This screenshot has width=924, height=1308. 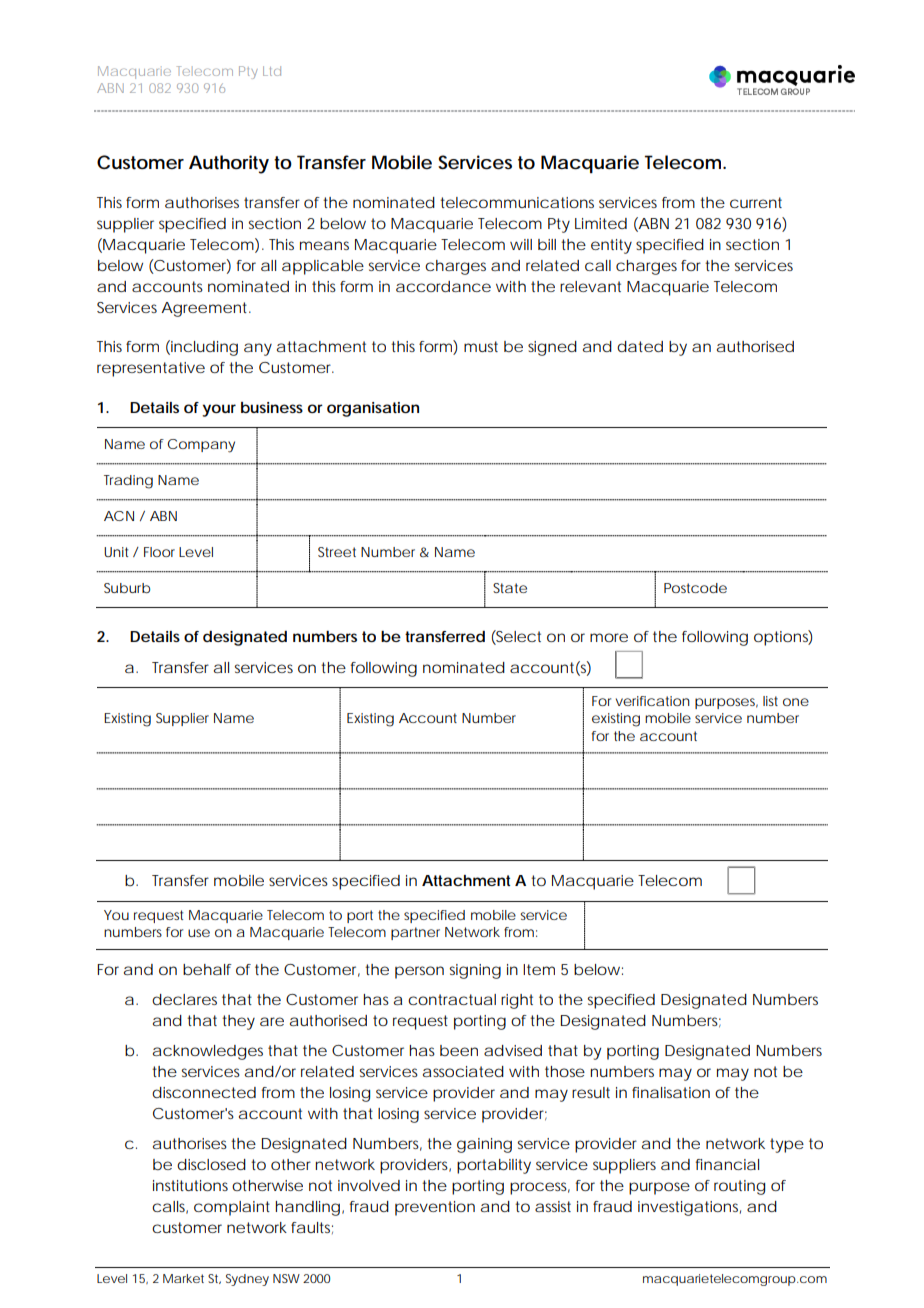 I want to click on must, so click(x=481, y=346).
